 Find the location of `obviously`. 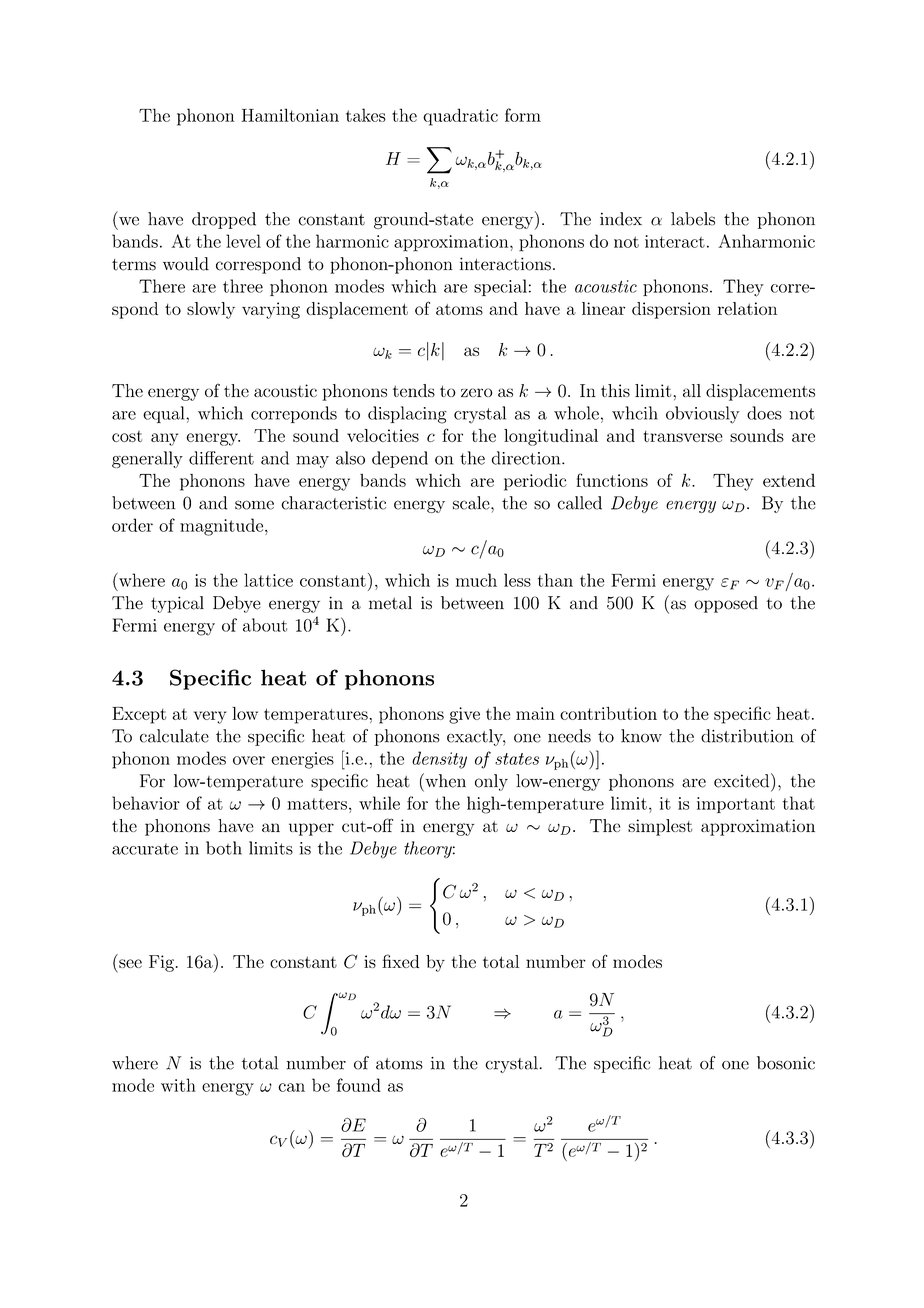

obviously is located at coordinates (702, 415).
